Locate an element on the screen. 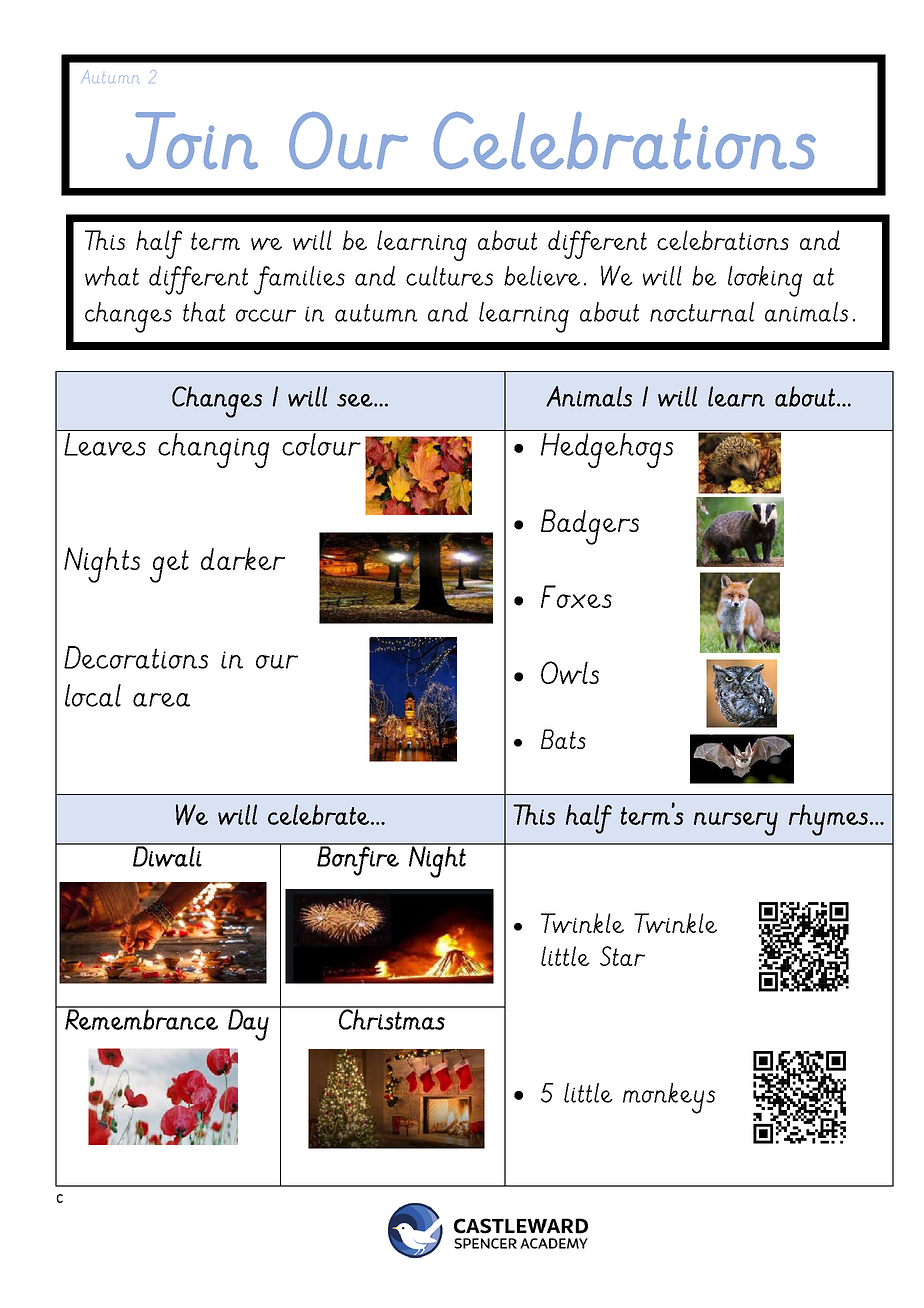 The width and height of the screenshot is (924, 1308). cultures is located at coordinates (449, 276).
